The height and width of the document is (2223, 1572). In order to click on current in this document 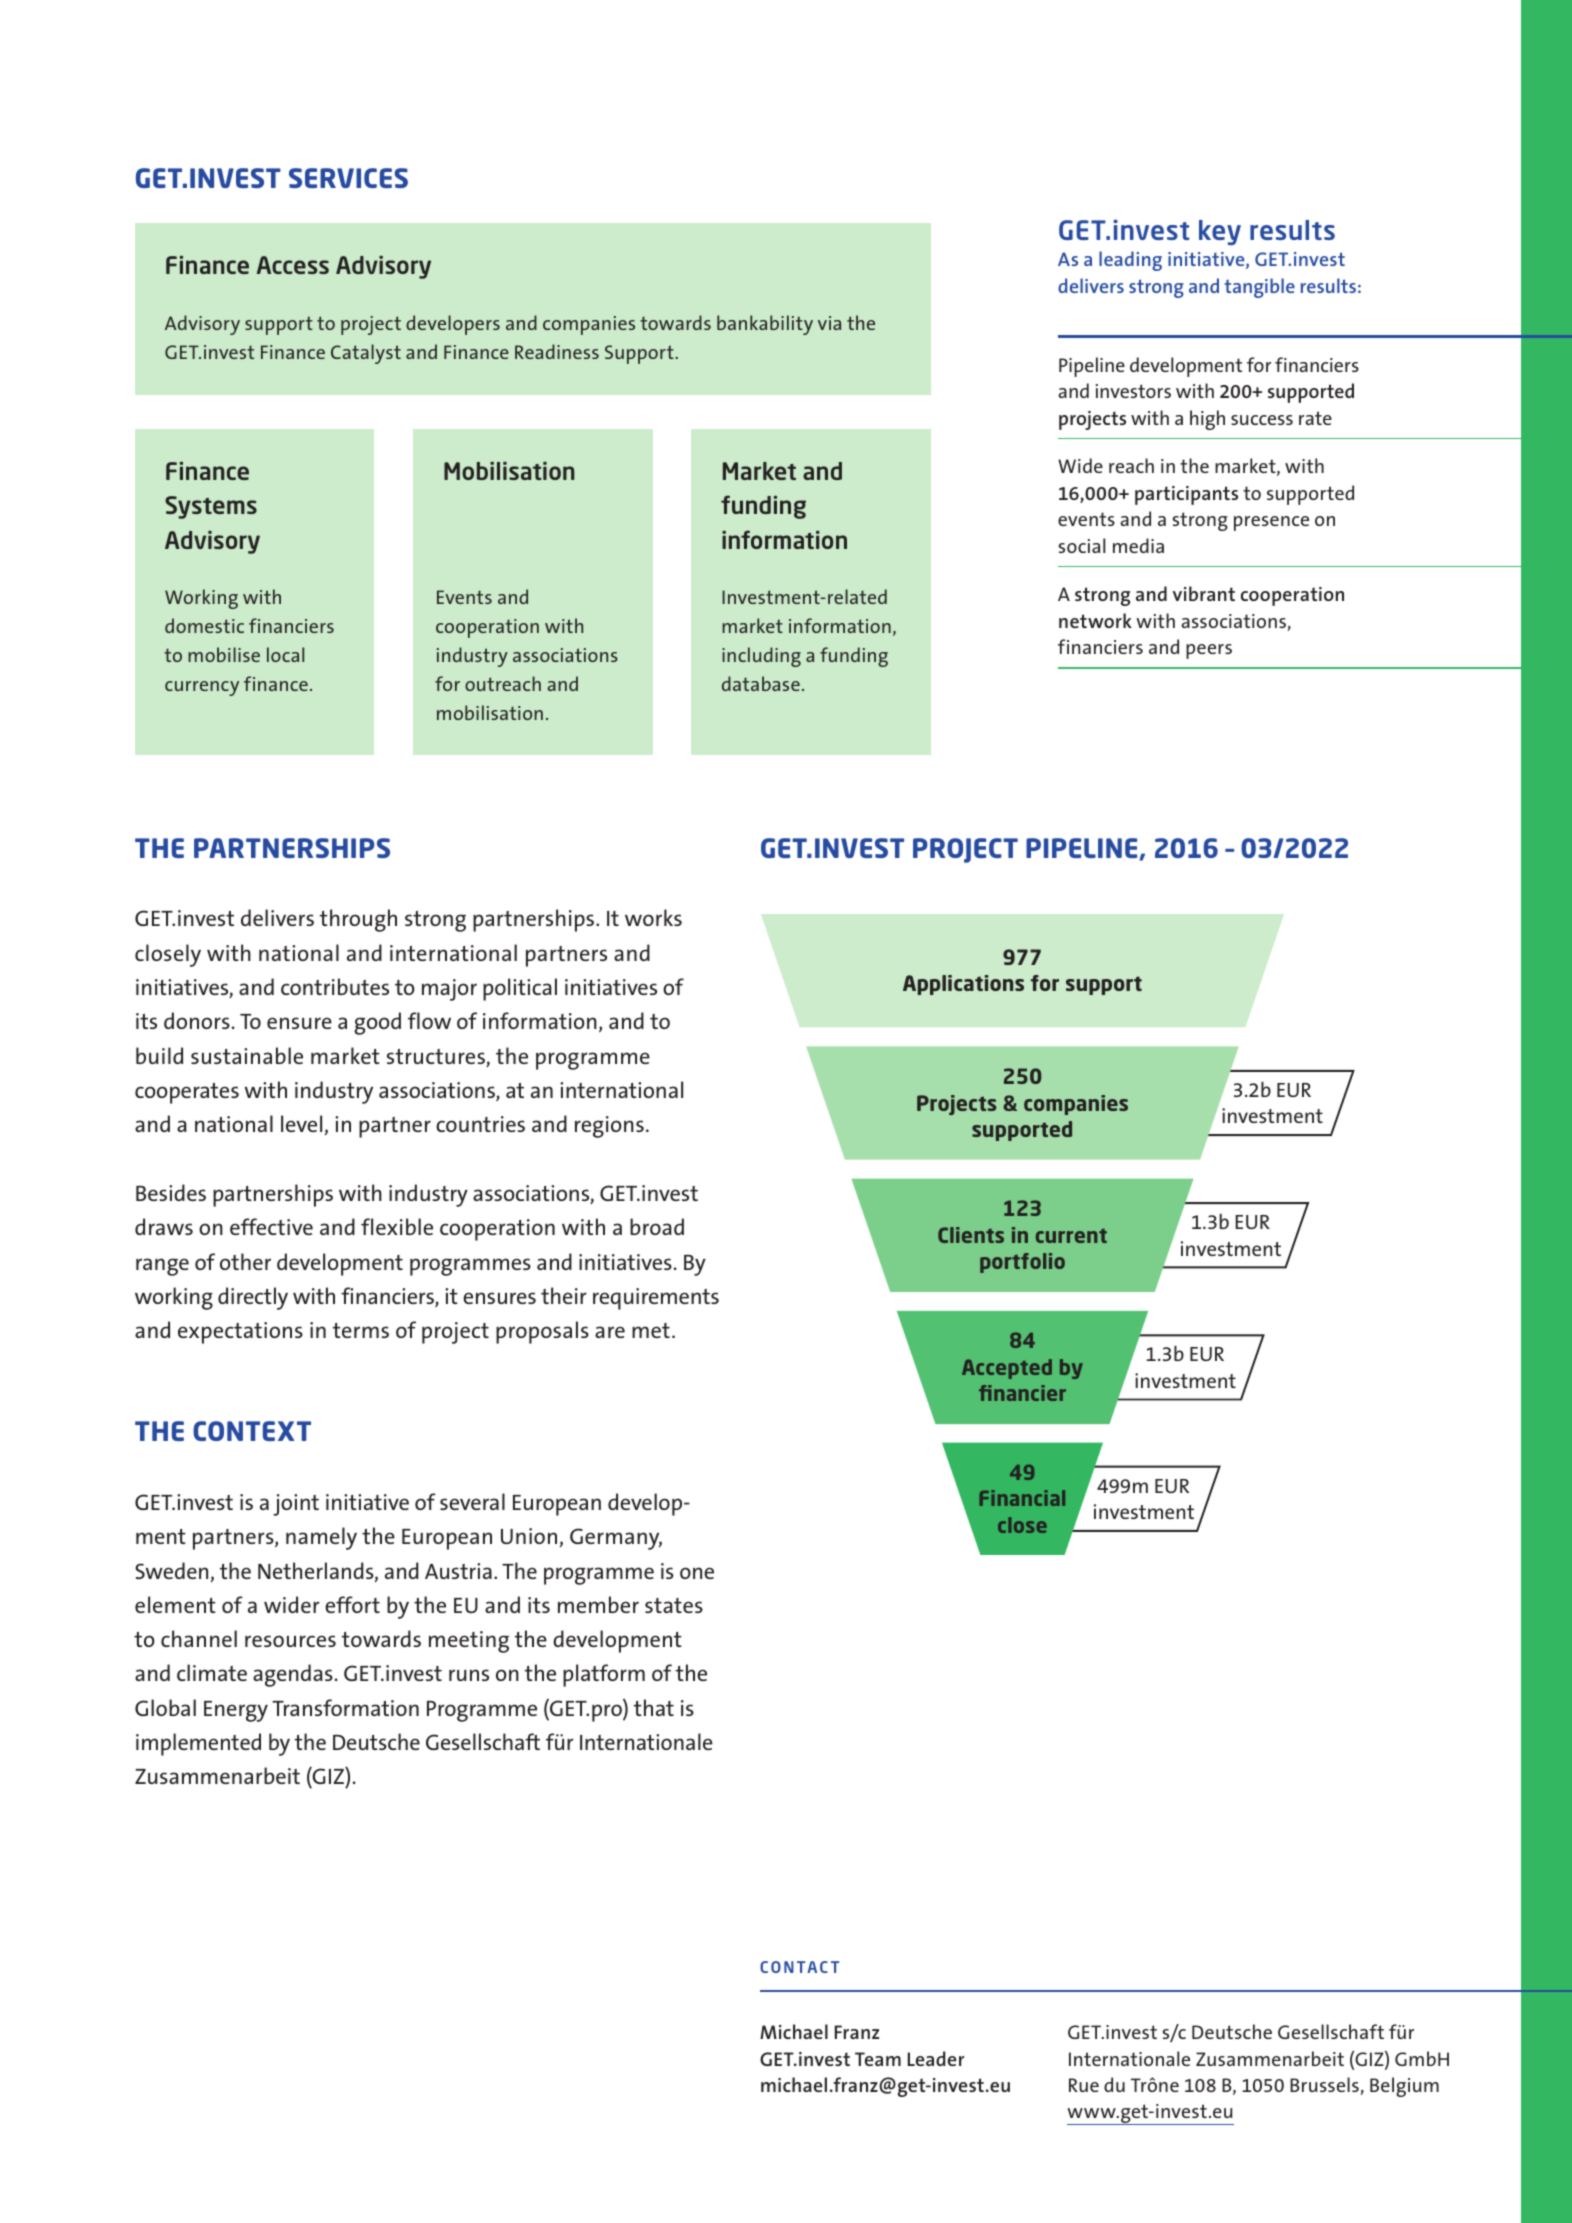, I will do `click(1071, 1236)`.
